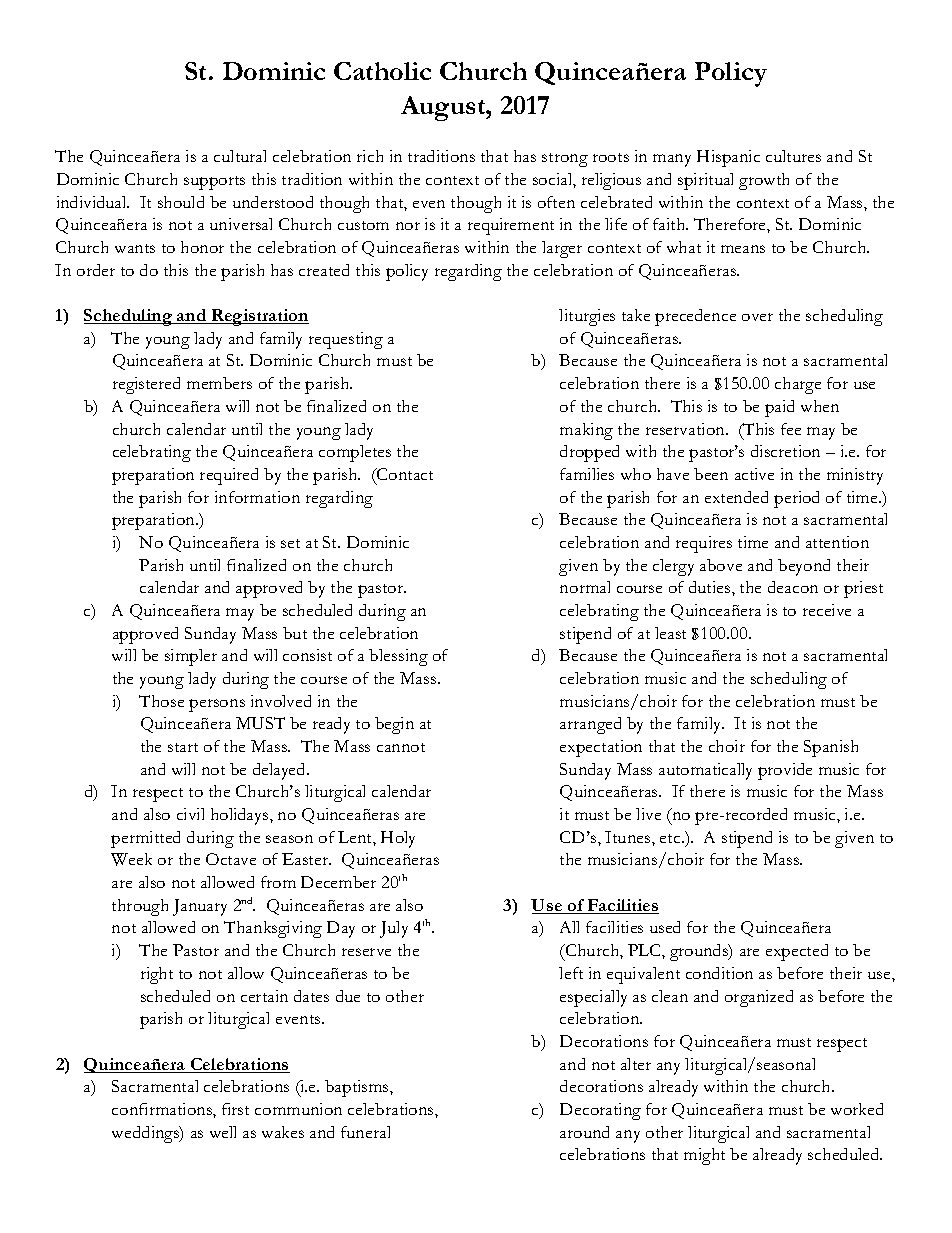 The image size is (952, 1233). I want to click on members, so click(219, 383).
